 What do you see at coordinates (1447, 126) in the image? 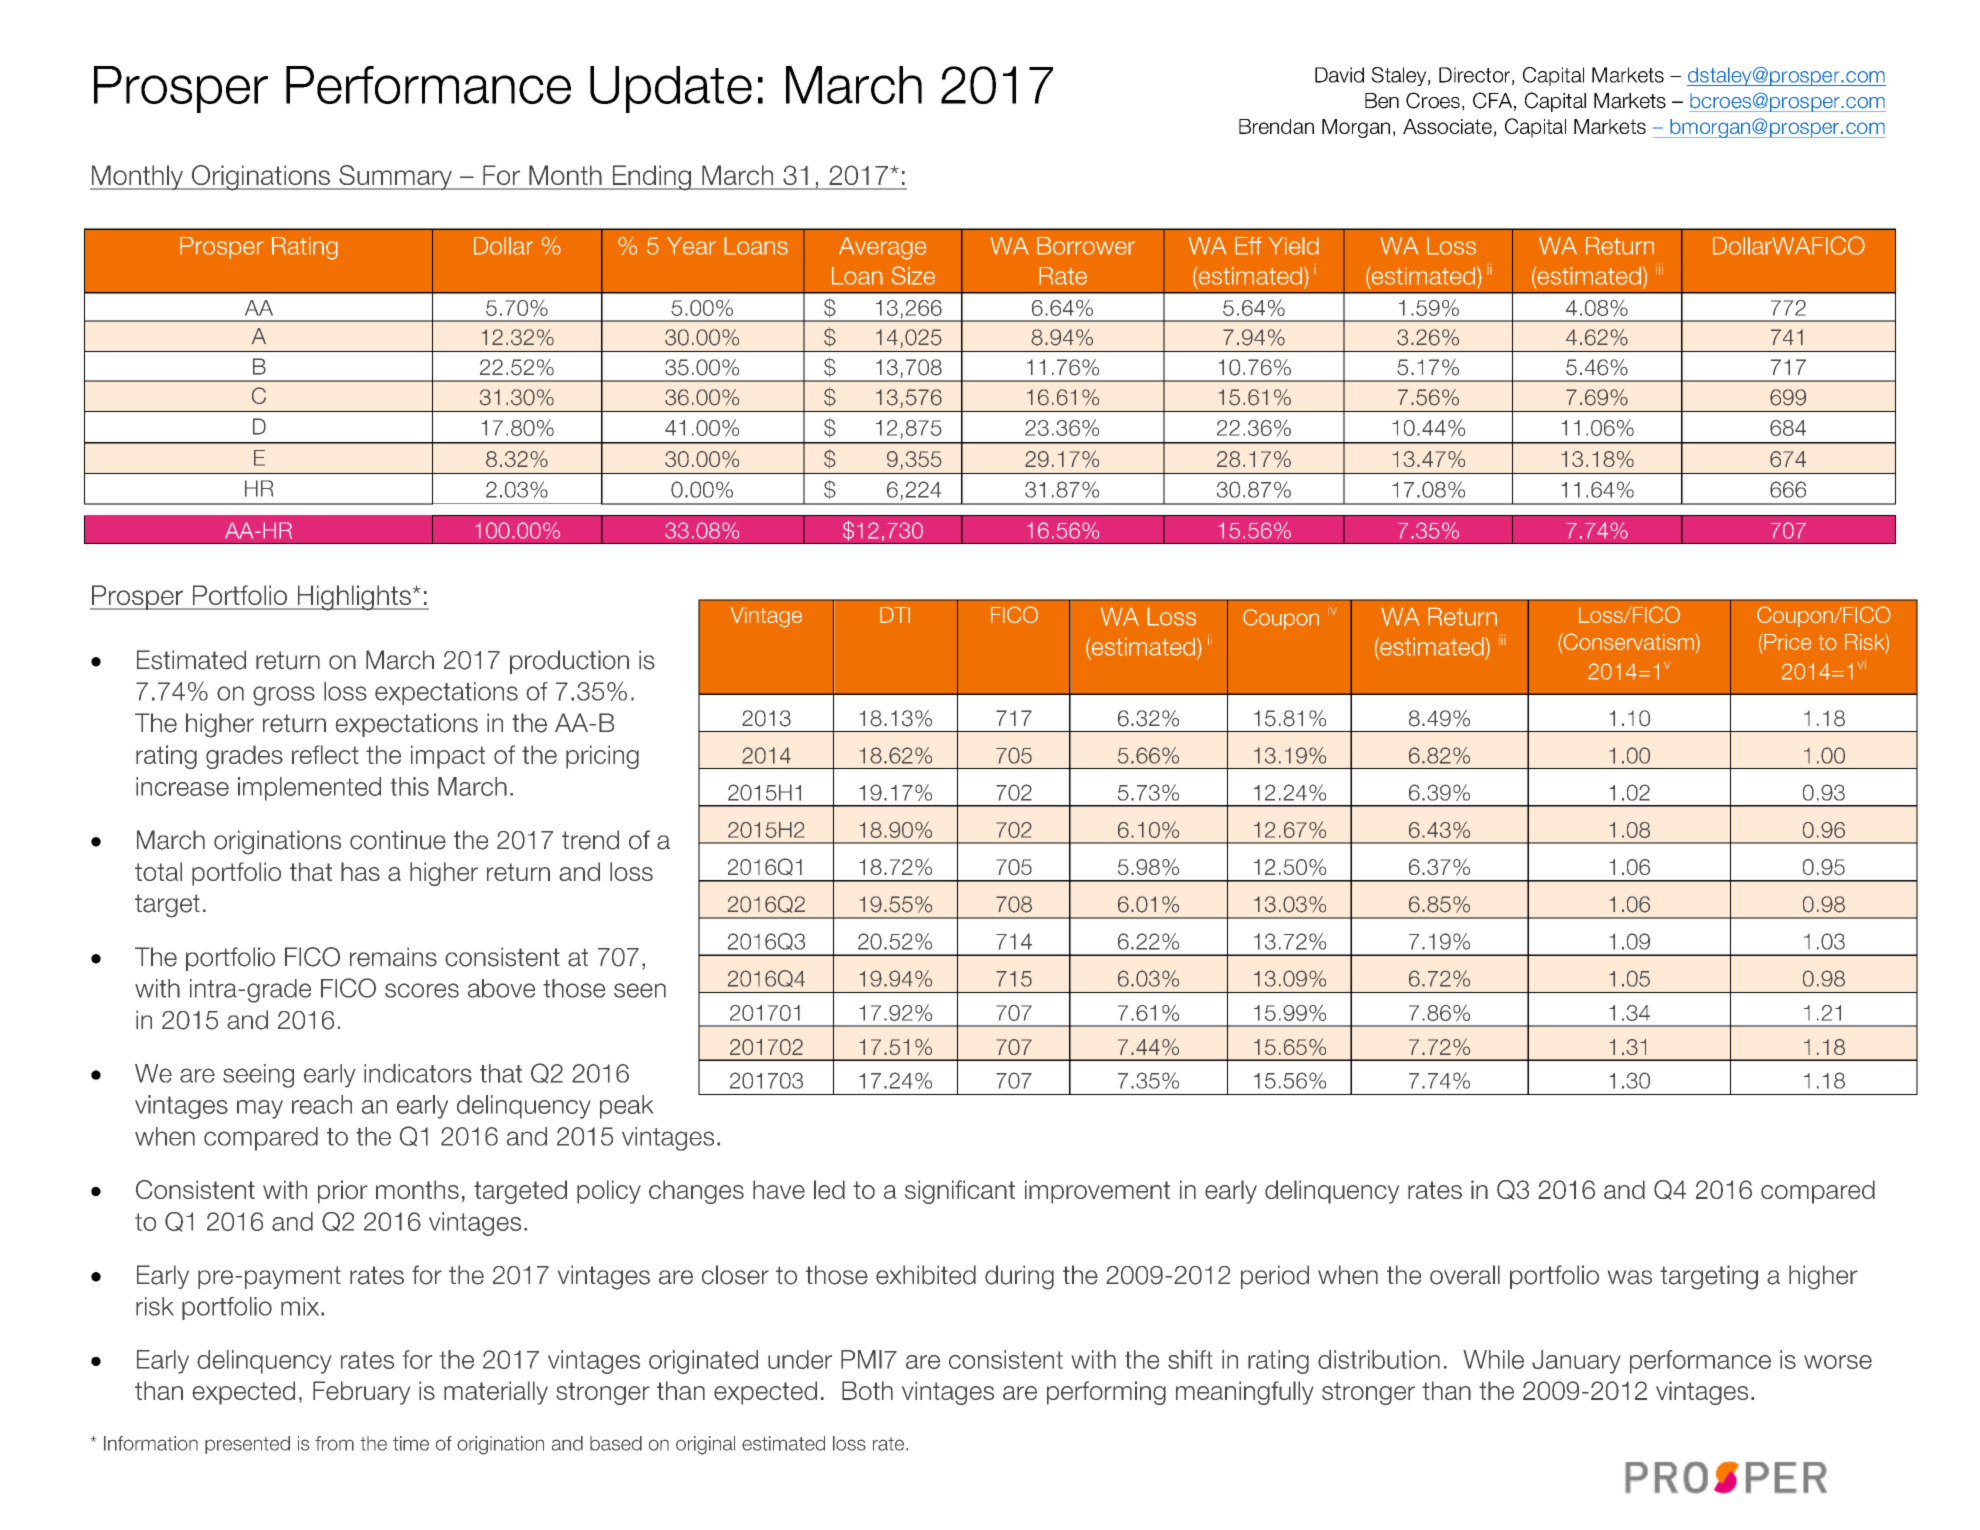
I see `Associate` at bounding box center [1447, 126].
